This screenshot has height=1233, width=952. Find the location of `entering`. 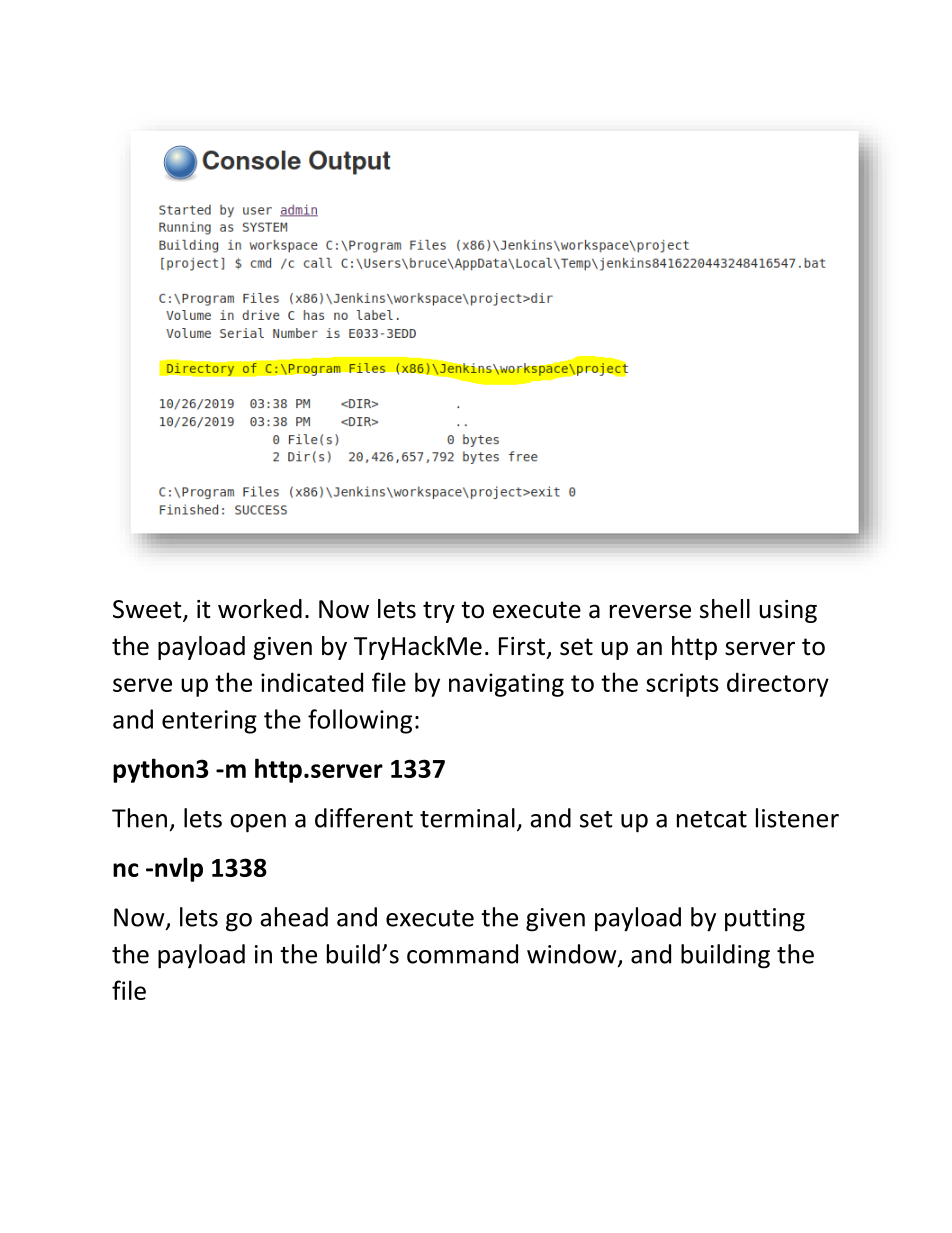

entering is located at coordinates (209, 722).
